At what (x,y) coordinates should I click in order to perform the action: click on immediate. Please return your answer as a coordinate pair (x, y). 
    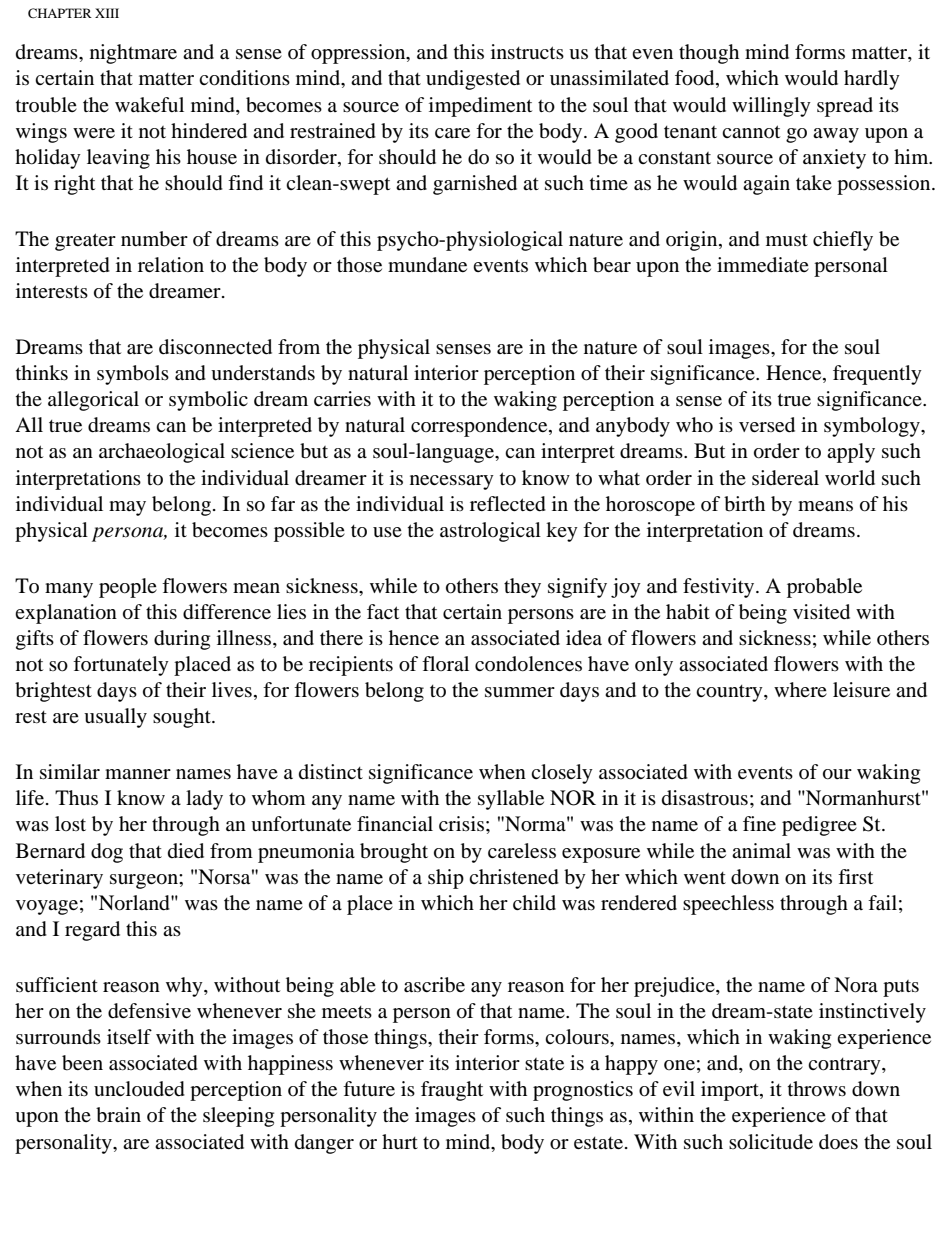
    Looking at the image, I should click on (763, 265).
